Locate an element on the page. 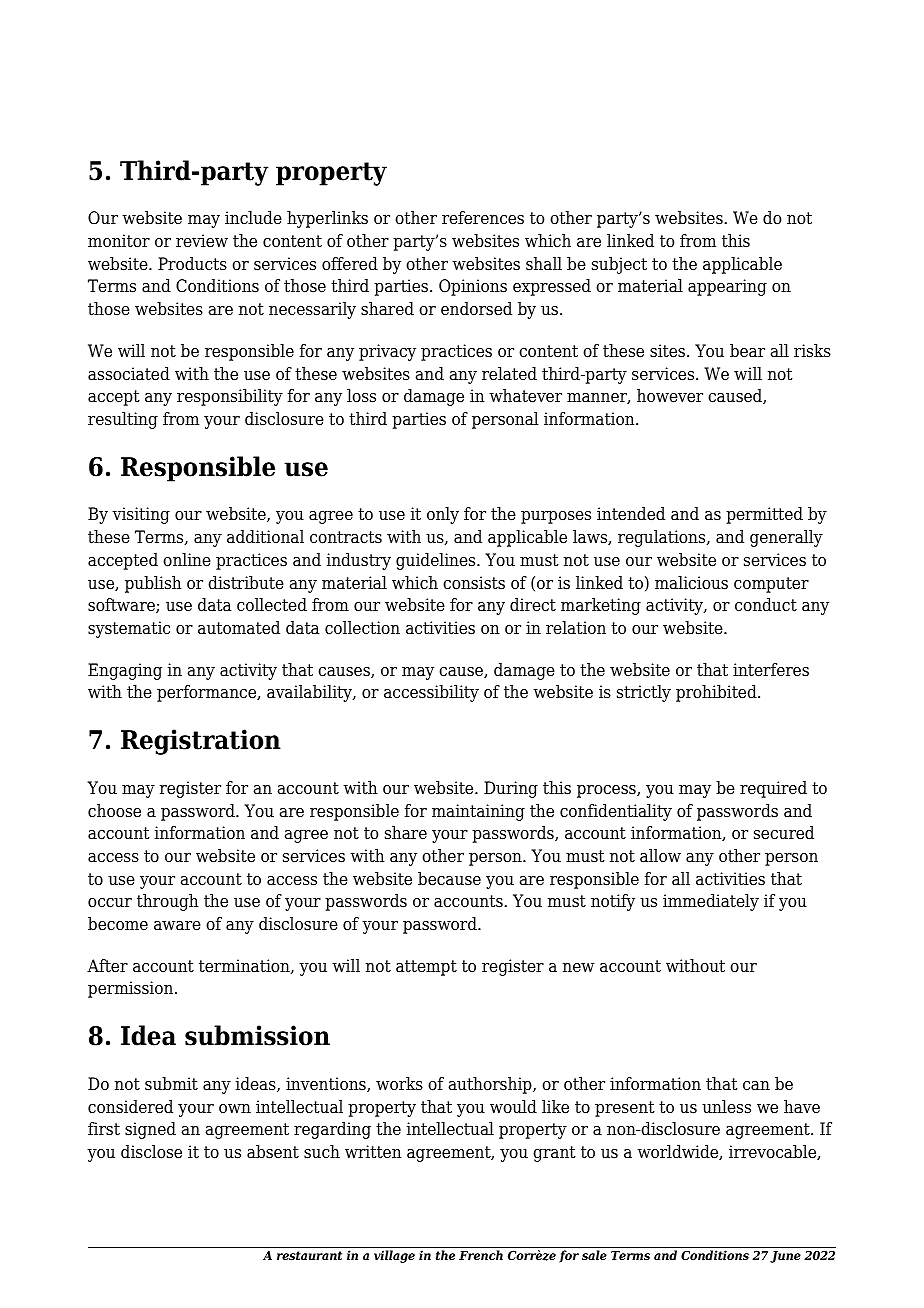  review is located at coordinates (202, 241).
